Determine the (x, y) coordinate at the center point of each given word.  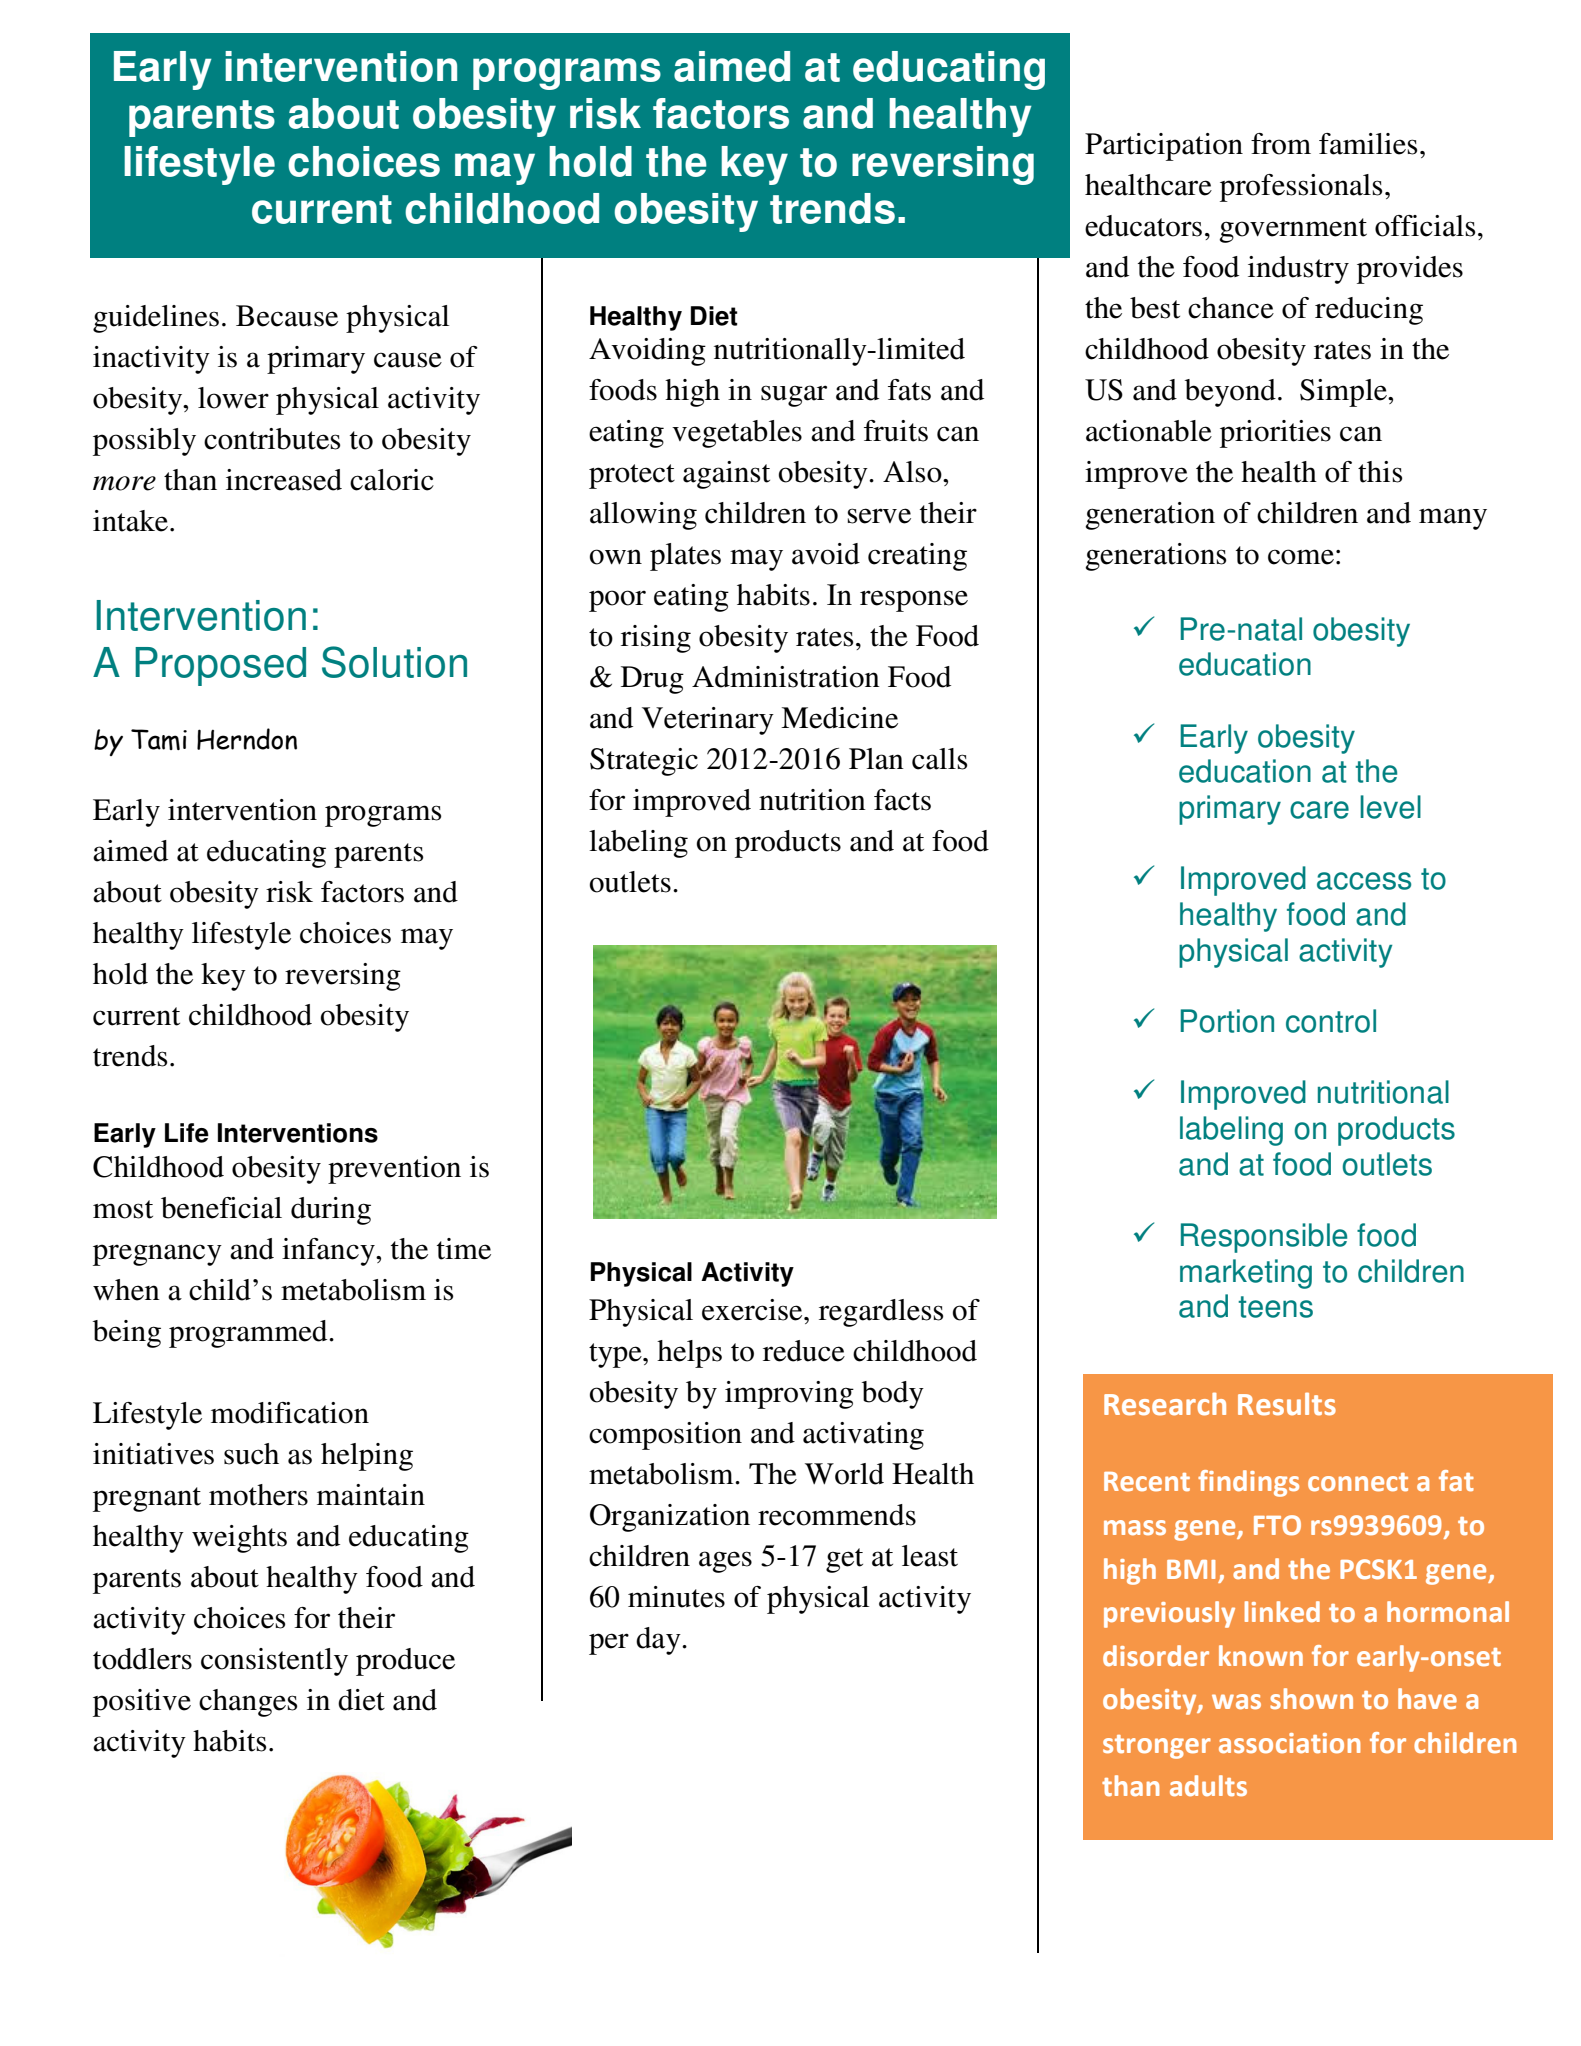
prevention (394, 1170)
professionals (1301, 188)
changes (248, 1703)
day (659, 1641)
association (1289, 1743)
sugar (794, 396)
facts (902, 800)
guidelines (156, 319)
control (1331, 1021)
